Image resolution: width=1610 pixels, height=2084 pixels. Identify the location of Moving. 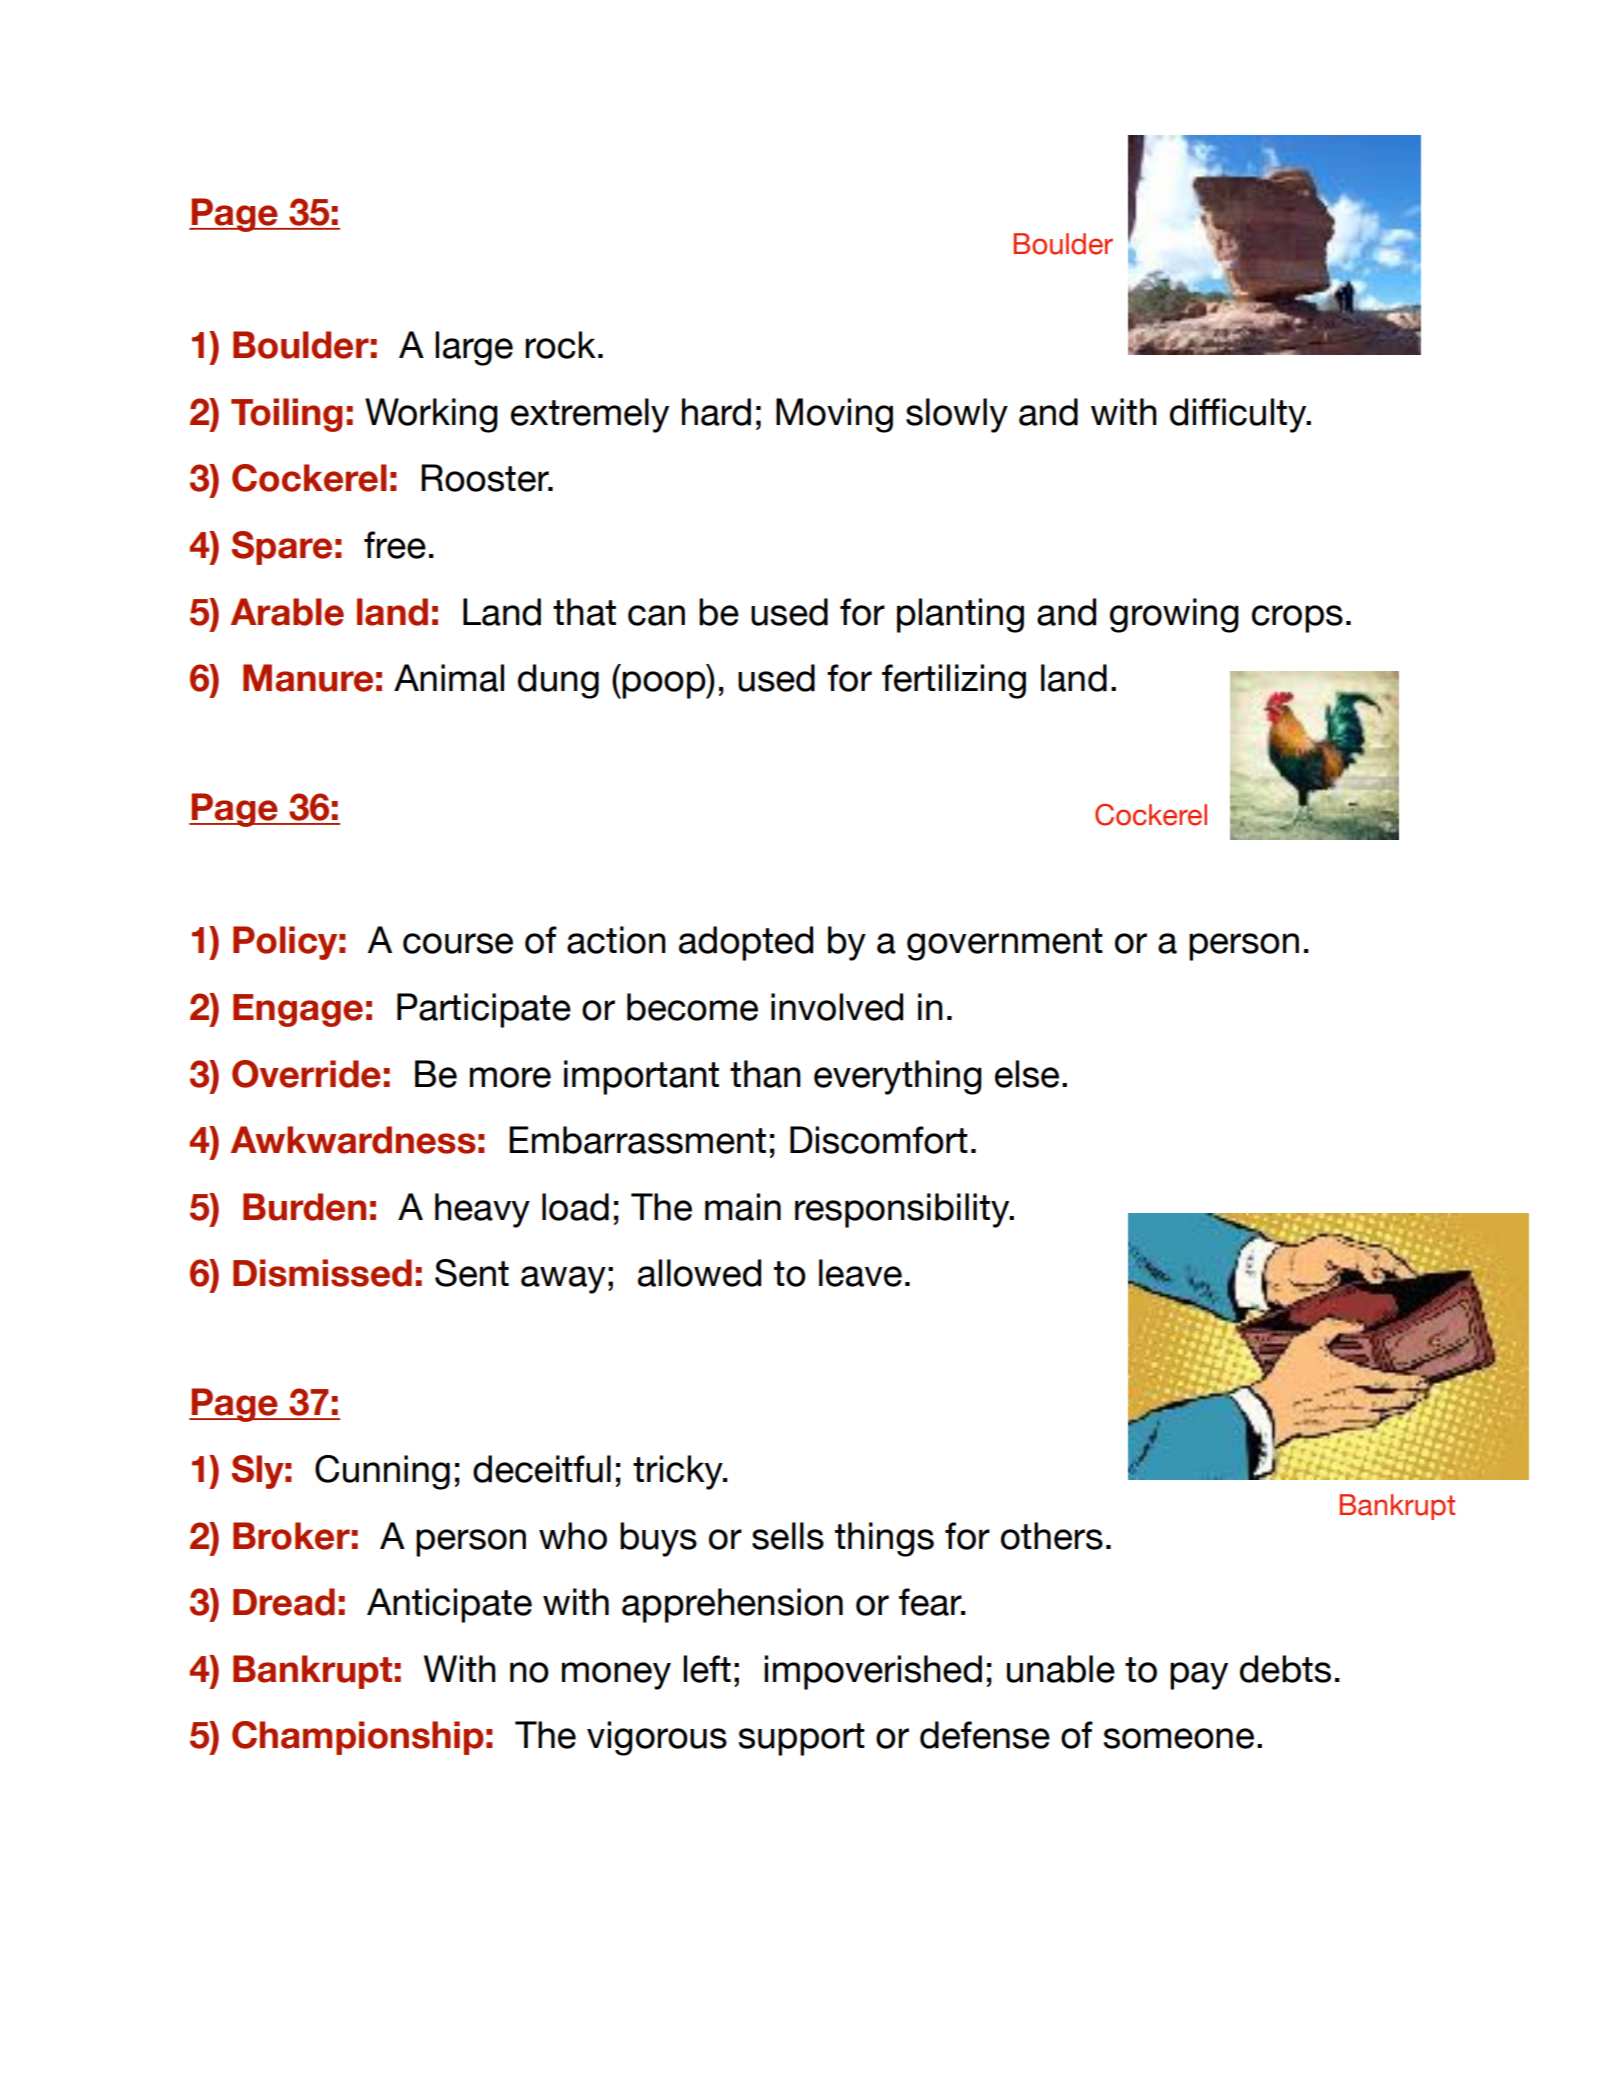
(834, 415).
